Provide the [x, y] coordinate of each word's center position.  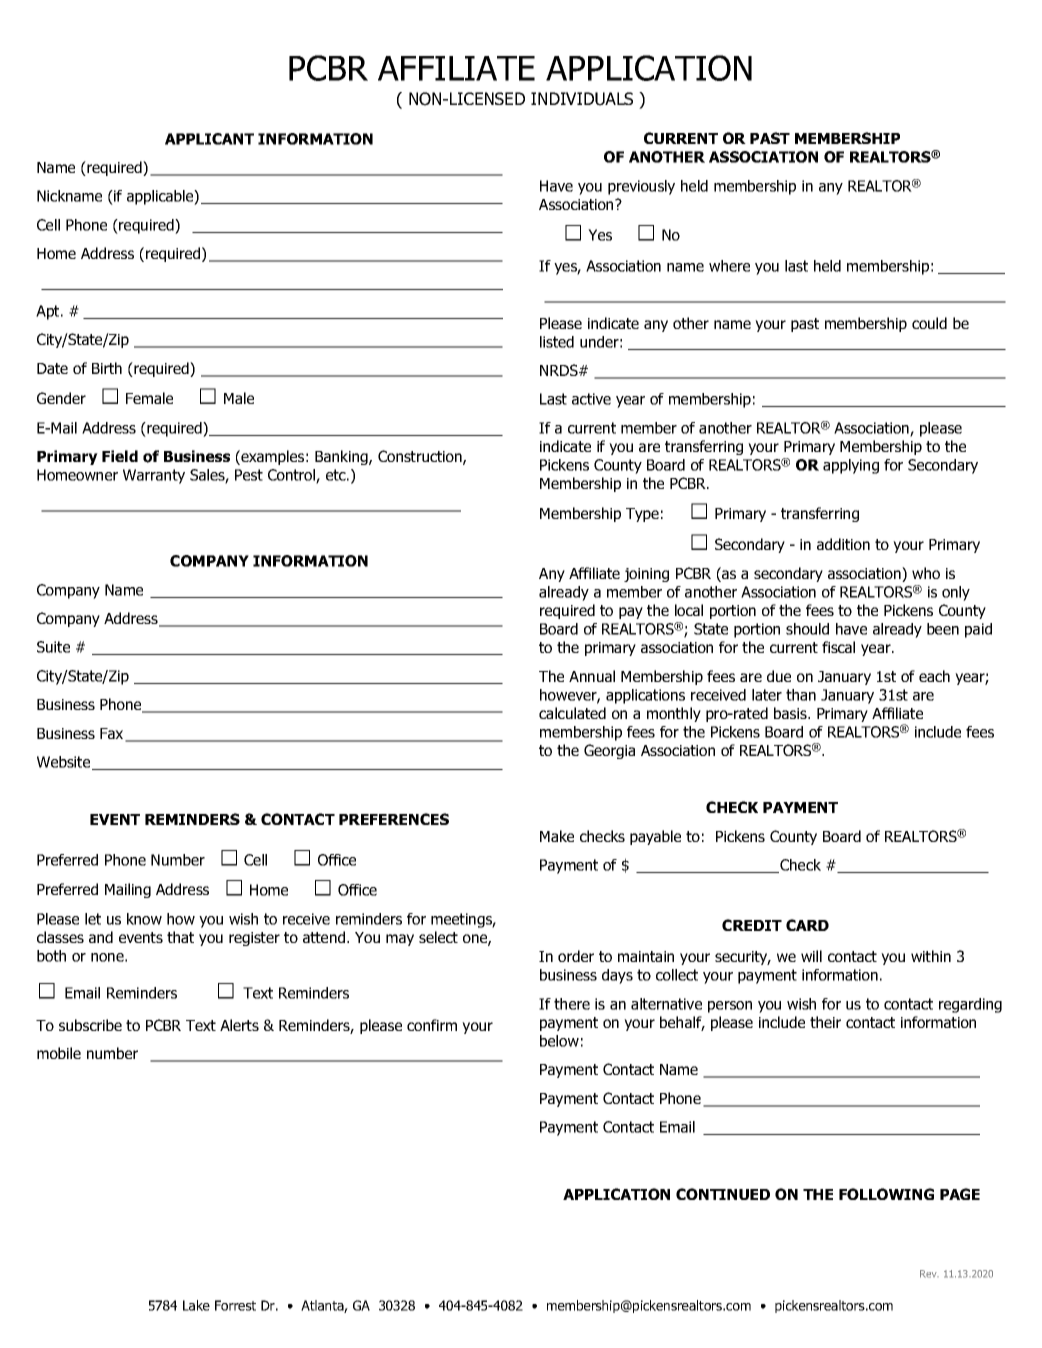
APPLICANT [209, 139]
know [144, 919]
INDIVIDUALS [582, 99]
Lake [196, 1305]
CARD [807, 925]
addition [843, 544]
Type [642, 515]
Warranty [154, 476]
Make [557, 836]
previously [641, 187]
